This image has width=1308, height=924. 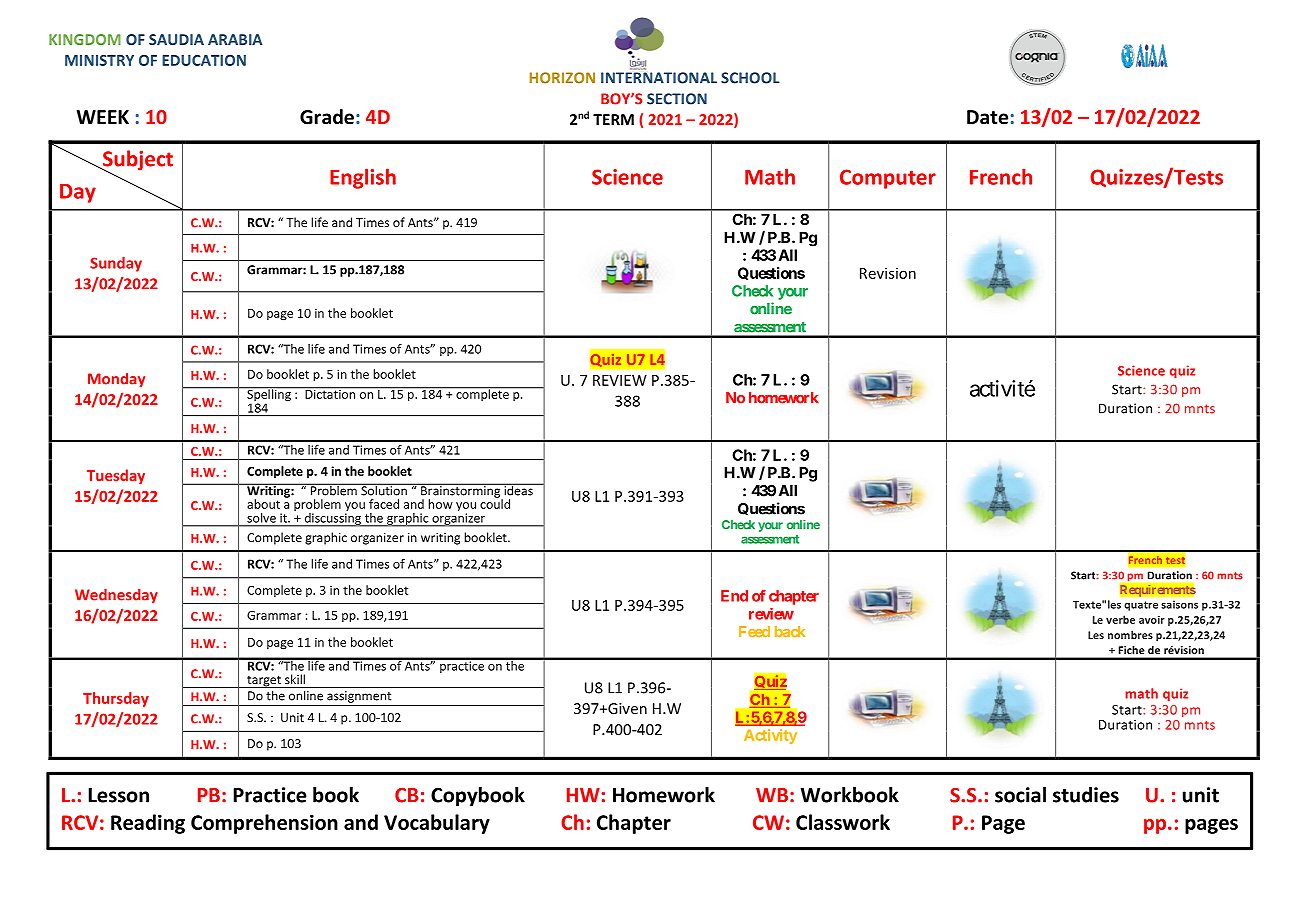 What do you see at coordinates (437, 824) in the image?
I see `Vocabulary` at bounding box center [437, 824].
